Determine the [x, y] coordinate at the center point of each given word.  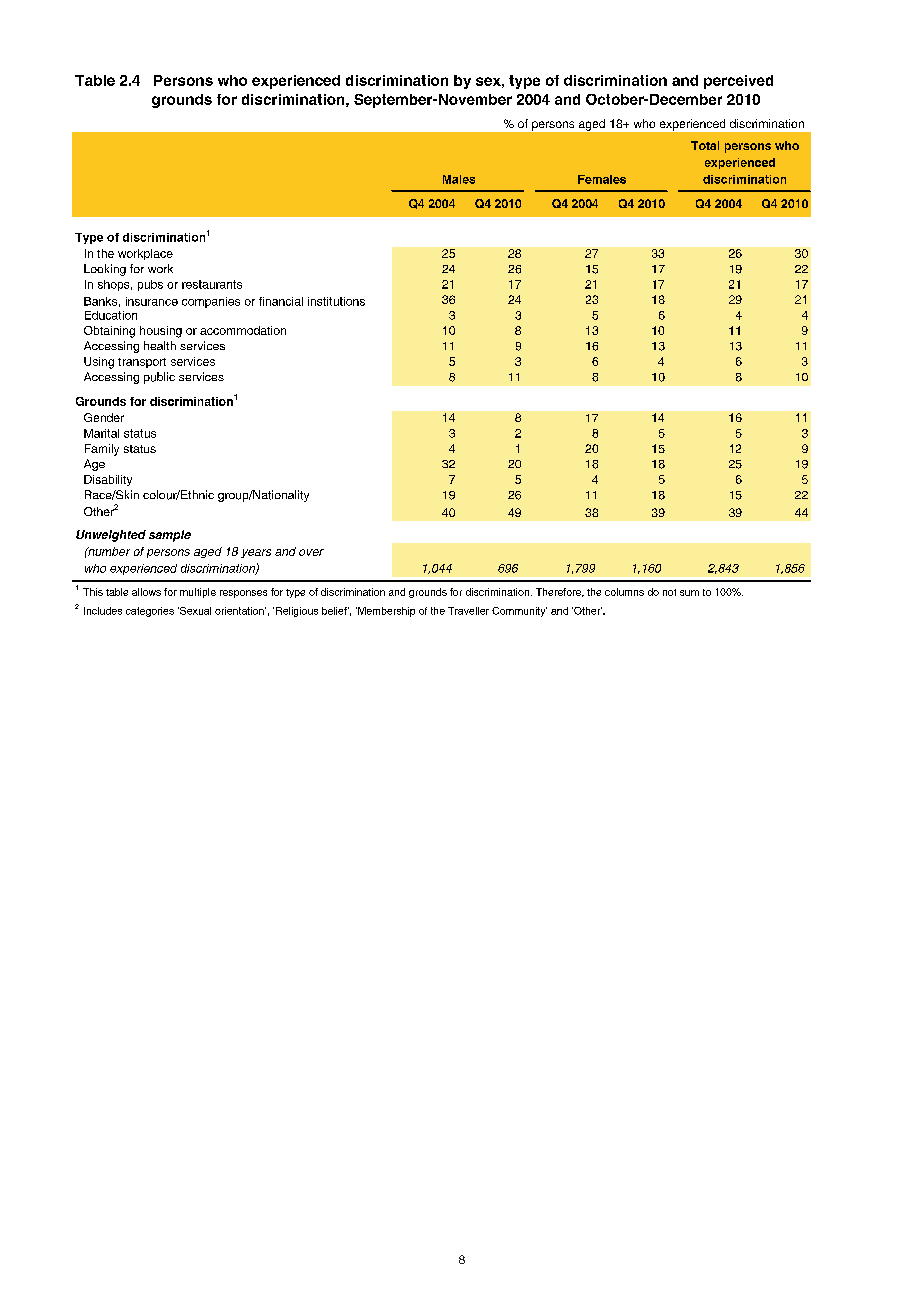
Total [705, 145]
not [669, 592]
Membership [385, 612]
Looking [105, 270]
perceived [738, 82]
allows [146, 592]
